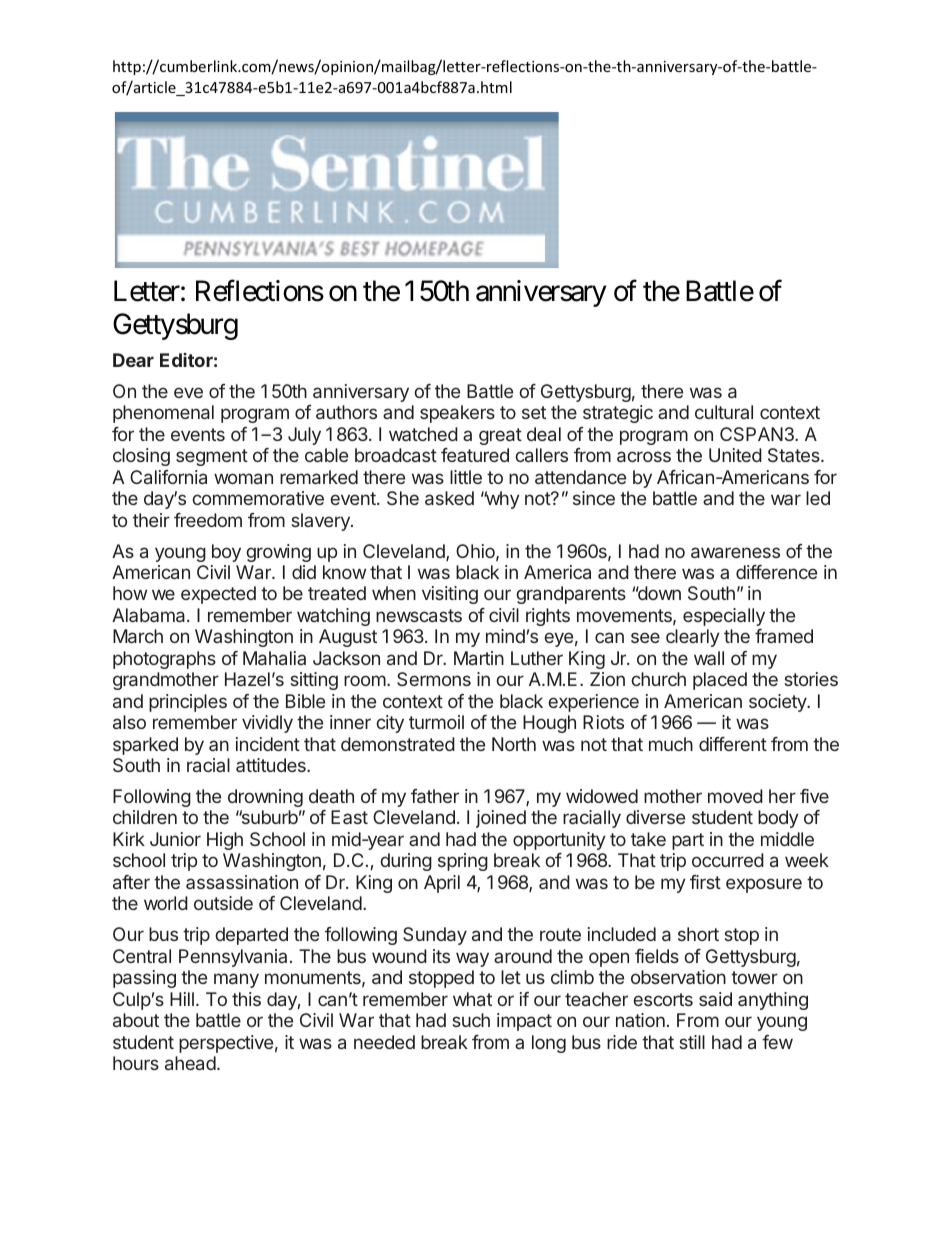 This screenshot has width=952, height=1233. I want to click on perspective, so click(226, 1044).
